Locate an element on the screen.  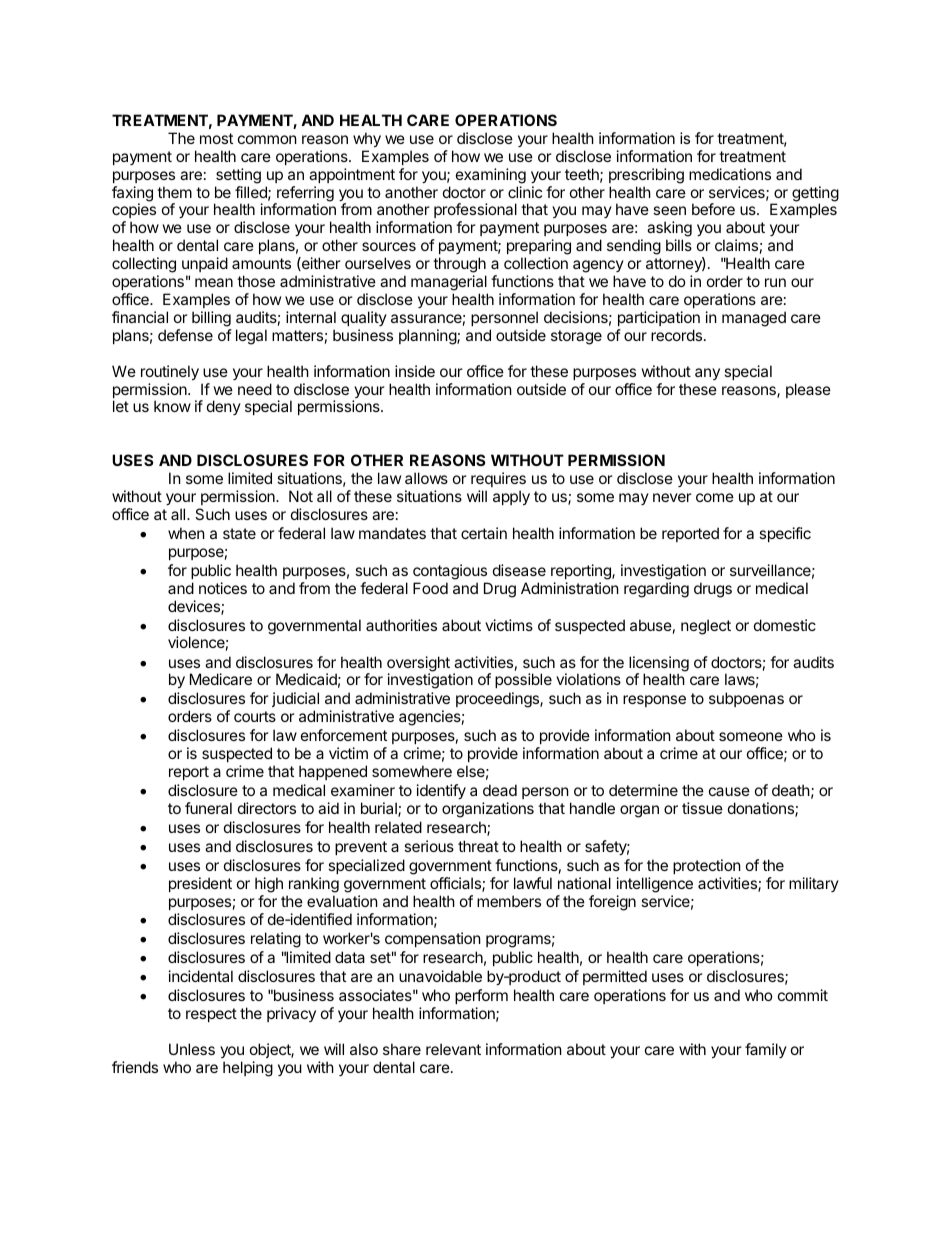
cause is located at coordinates (729, 791).
